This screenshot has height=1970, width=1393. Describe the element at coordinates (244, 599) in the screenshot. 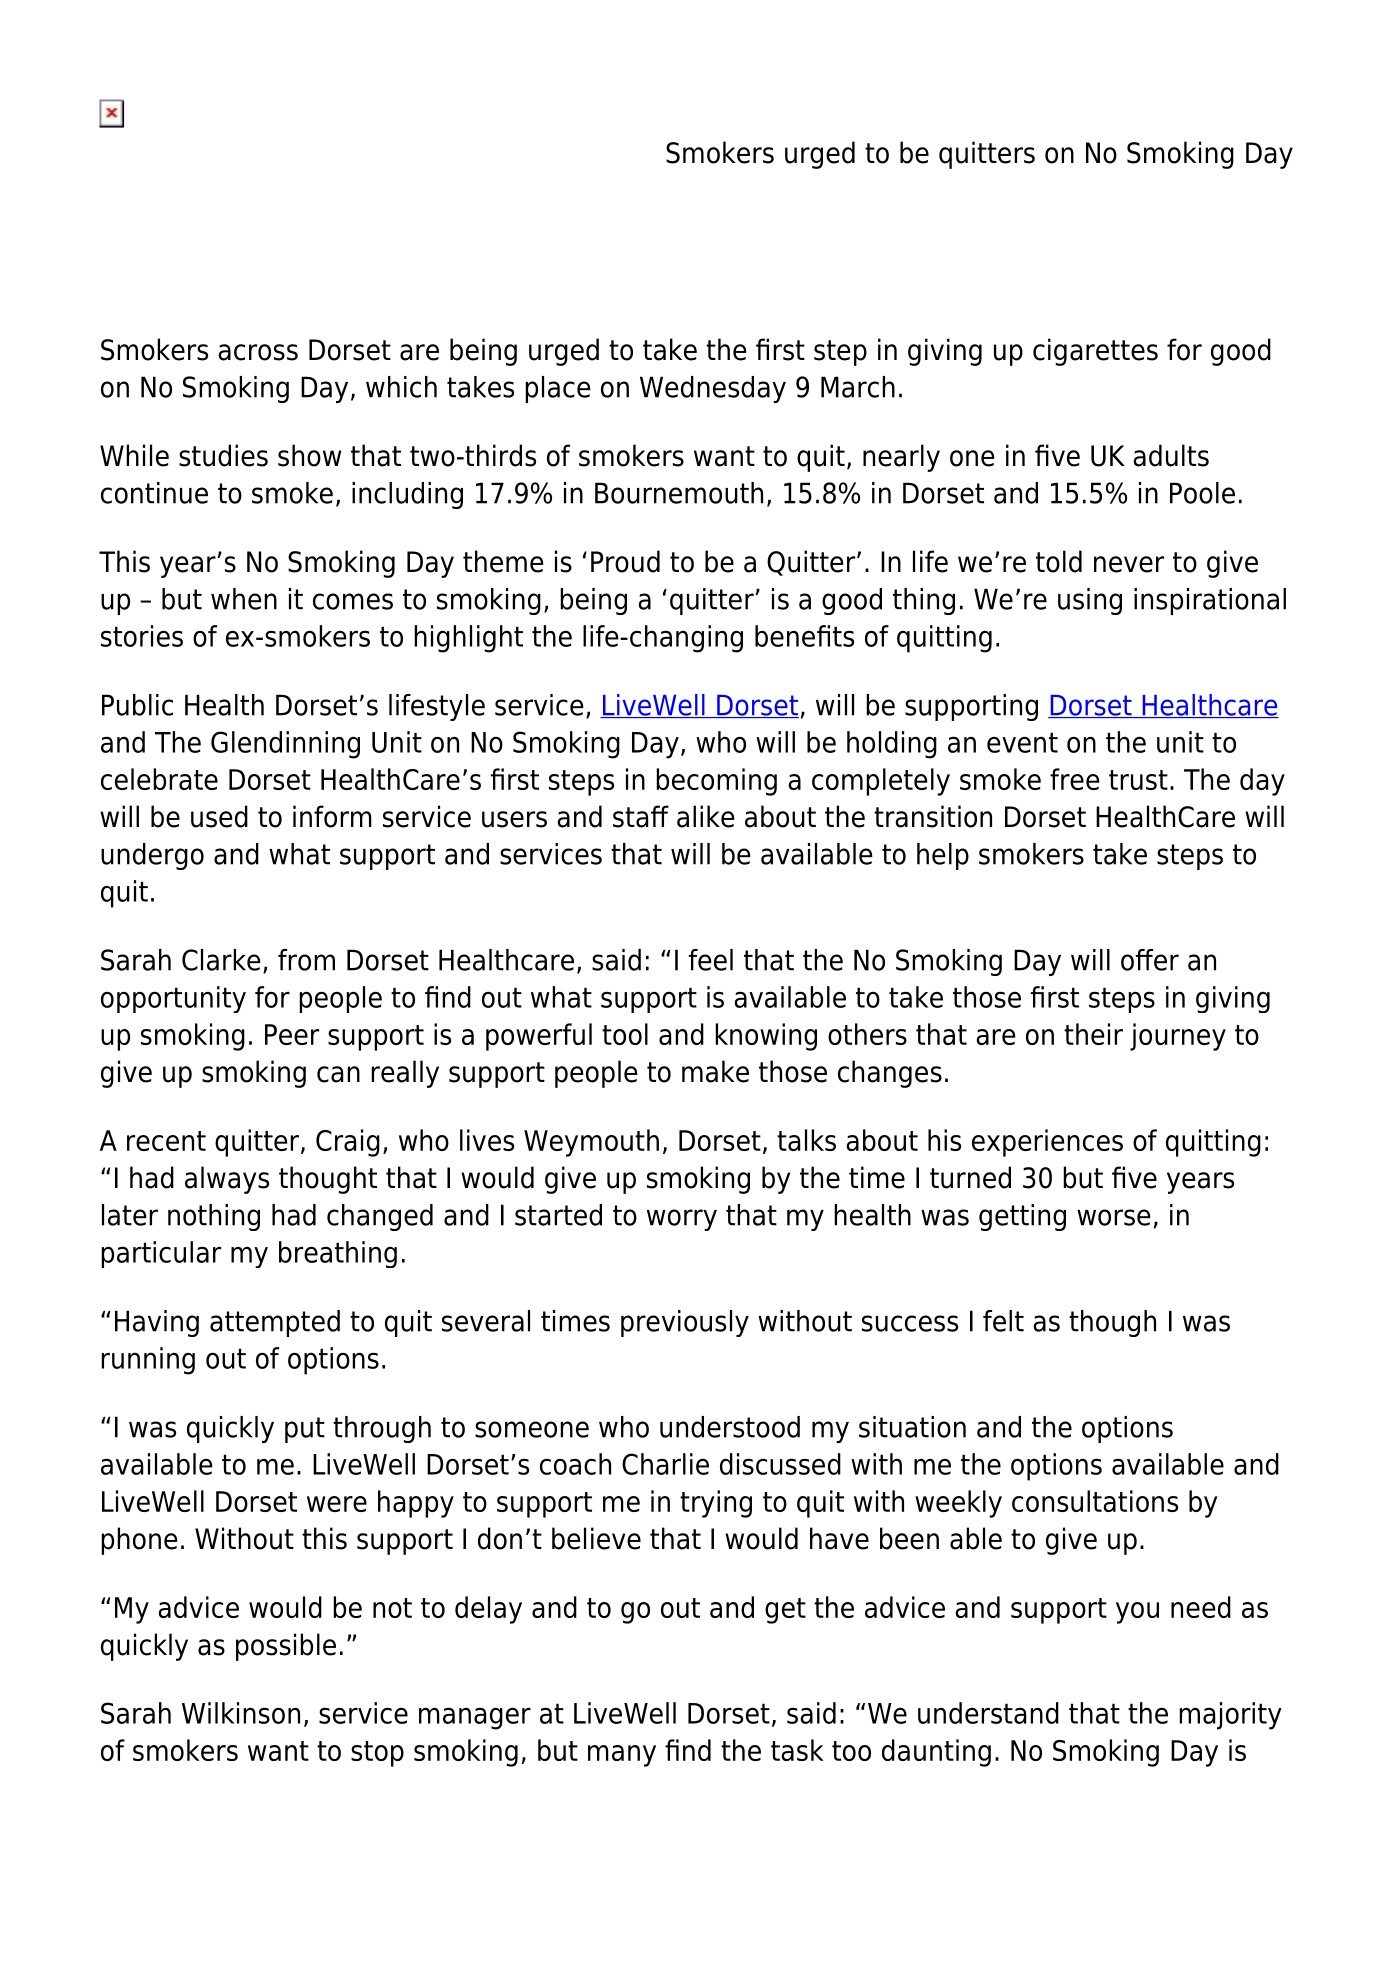

I see `when` at that location.
